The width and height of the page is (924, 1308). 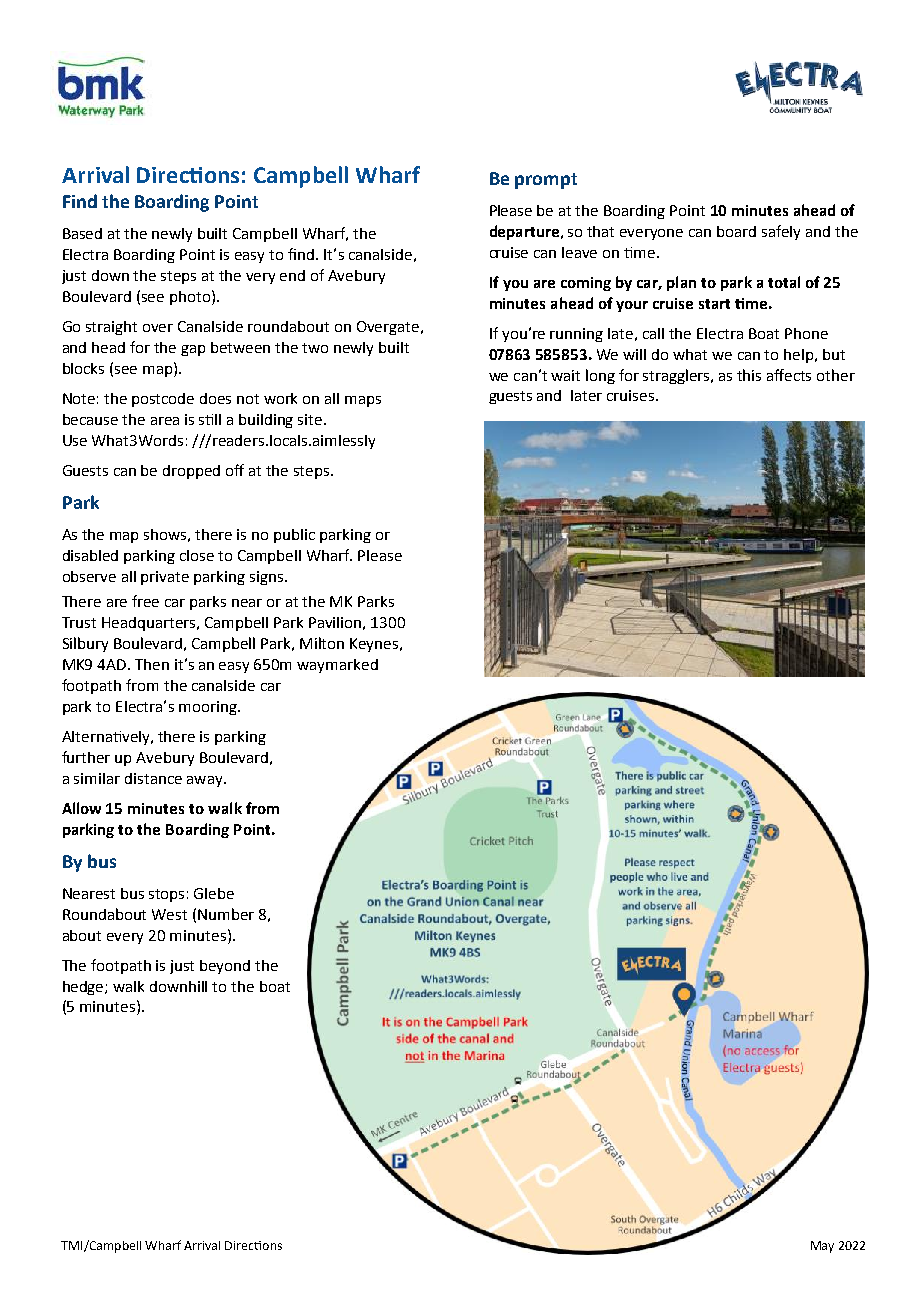 I want to click on beyond, so click(x=225, y=967).
